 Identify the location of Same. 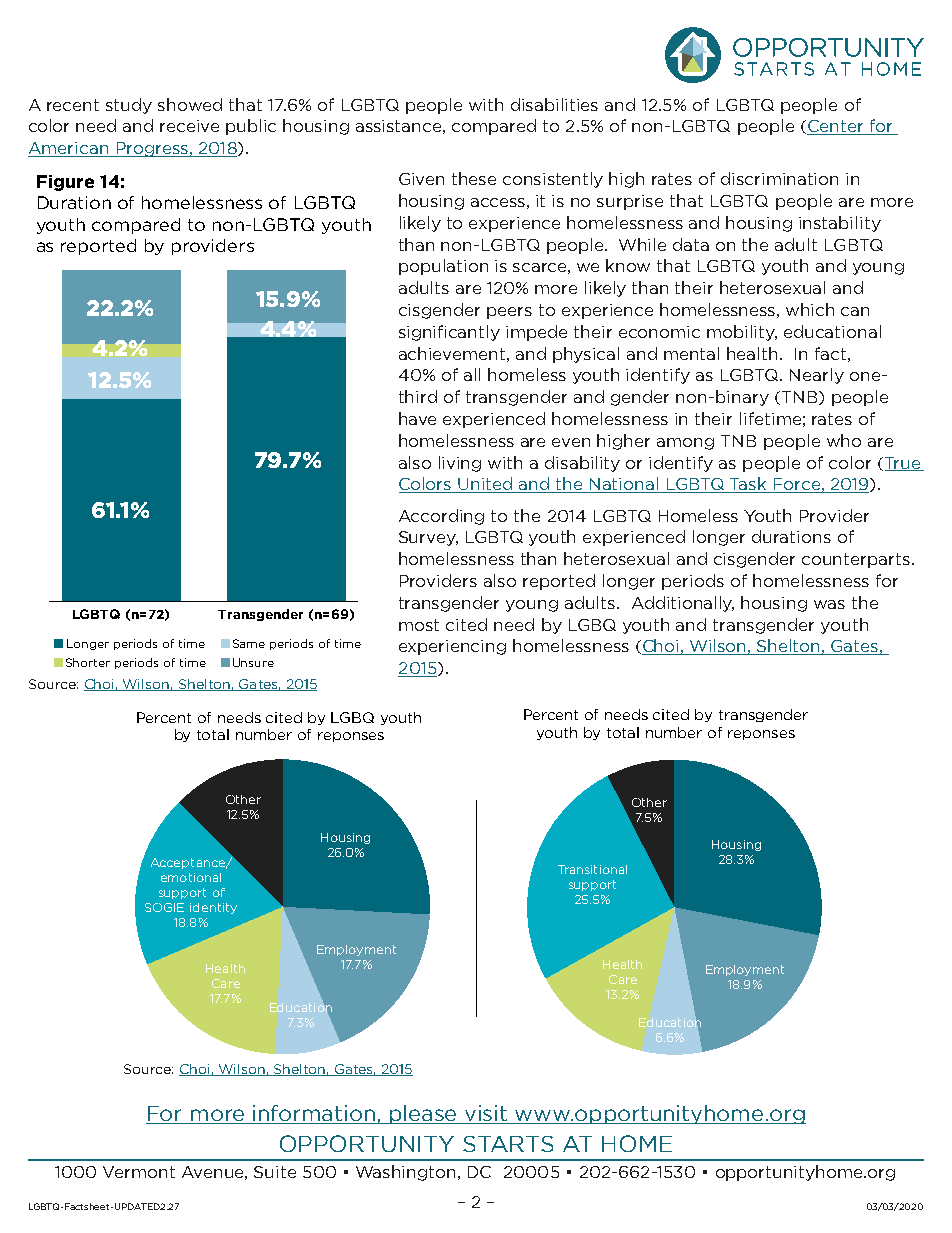
(249, 643).
